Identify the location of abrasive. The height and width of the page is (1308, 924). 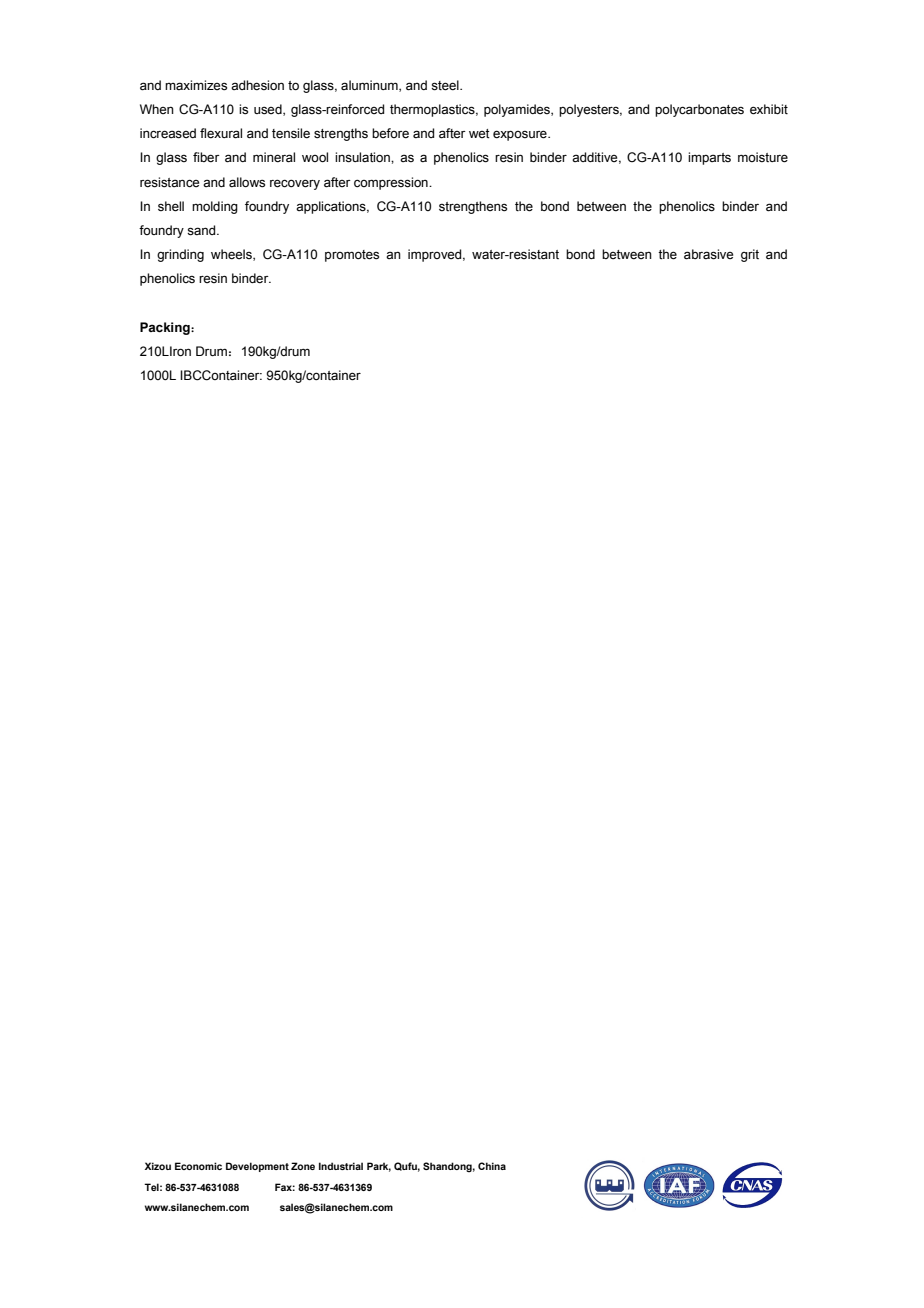
(708, 254).
